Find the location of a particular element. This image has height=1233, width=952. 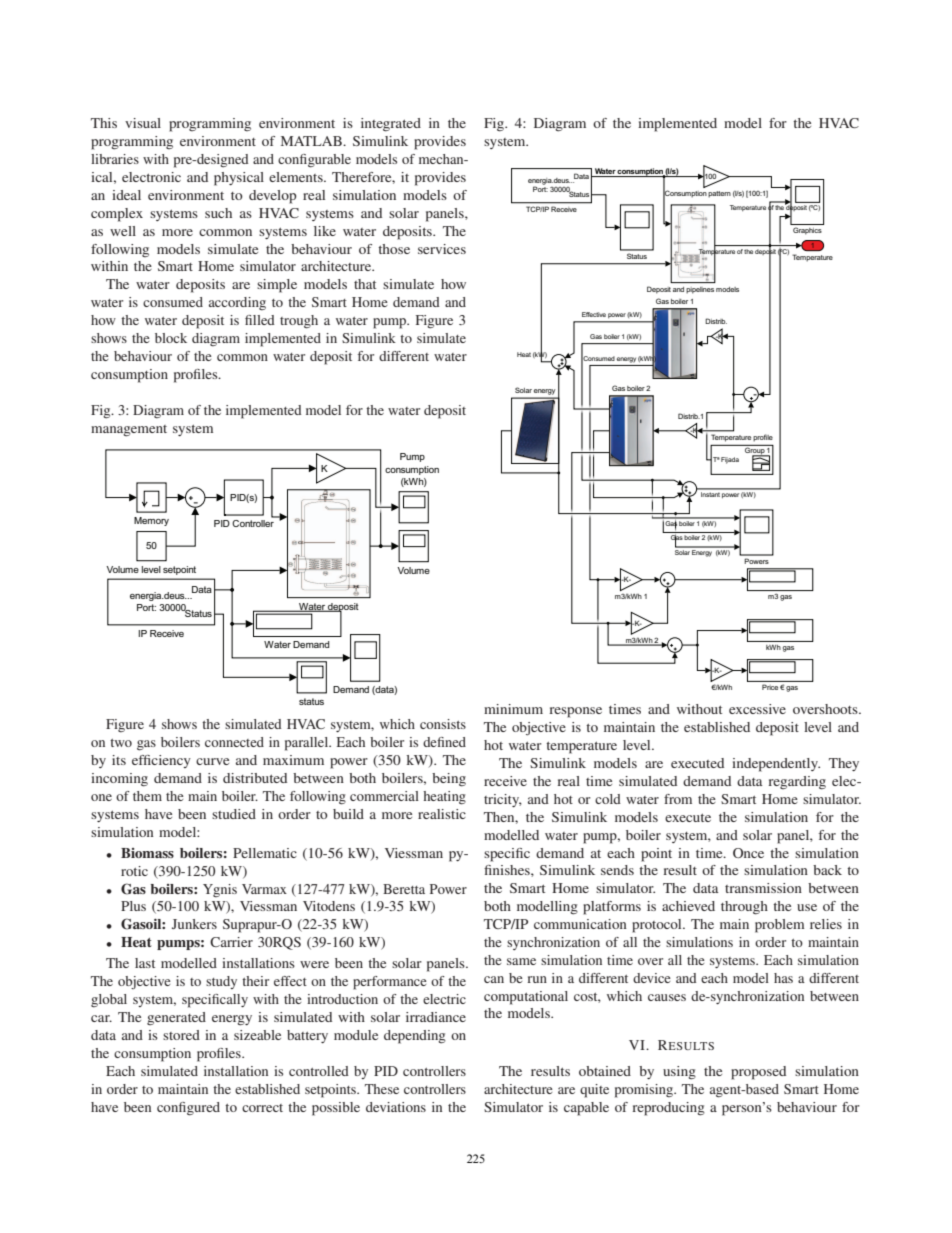

depending is located at coordinates (415, 1037).
